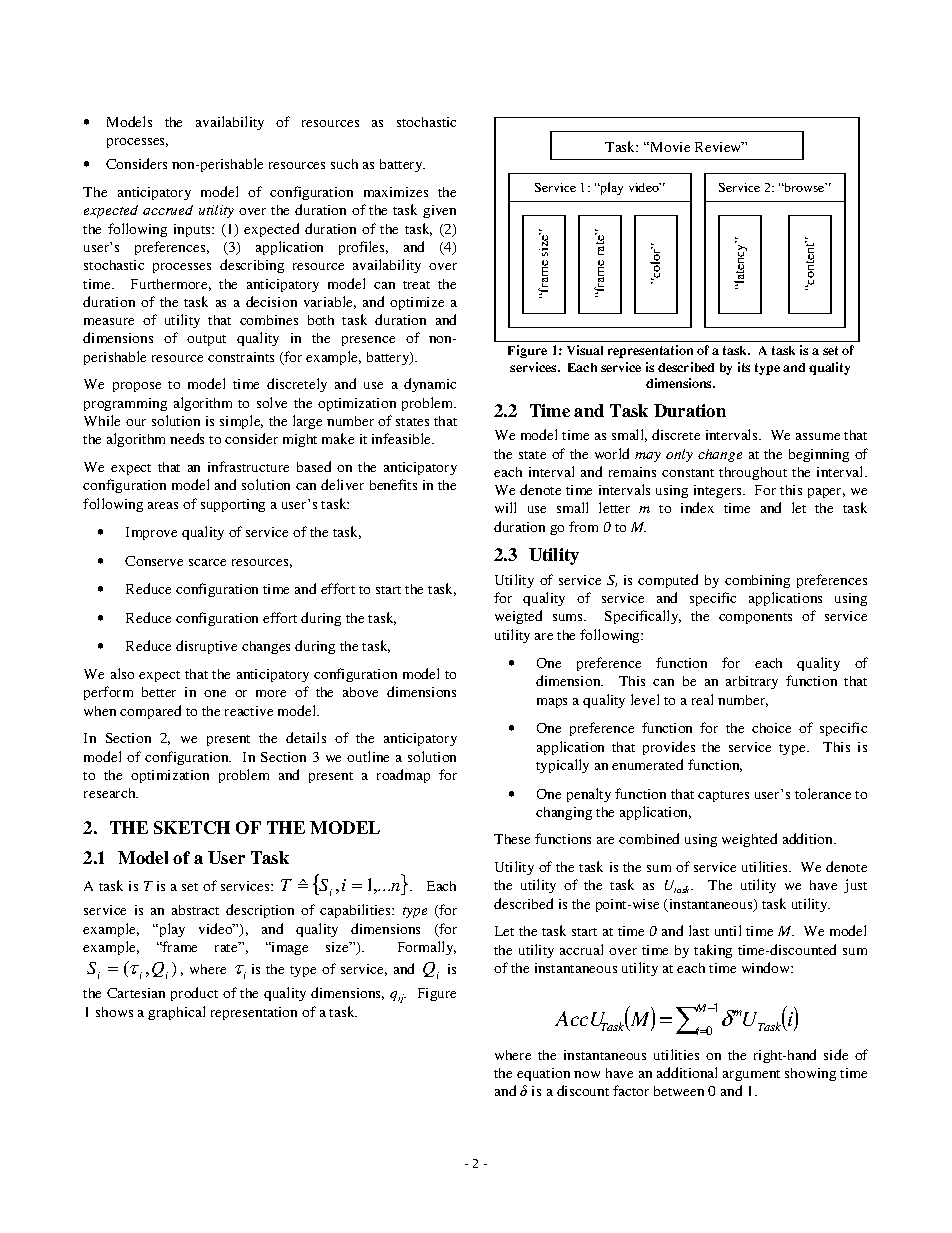 The height and width of the screenshot is (1233, 952). I want to click on needs, so click(187, 438).
